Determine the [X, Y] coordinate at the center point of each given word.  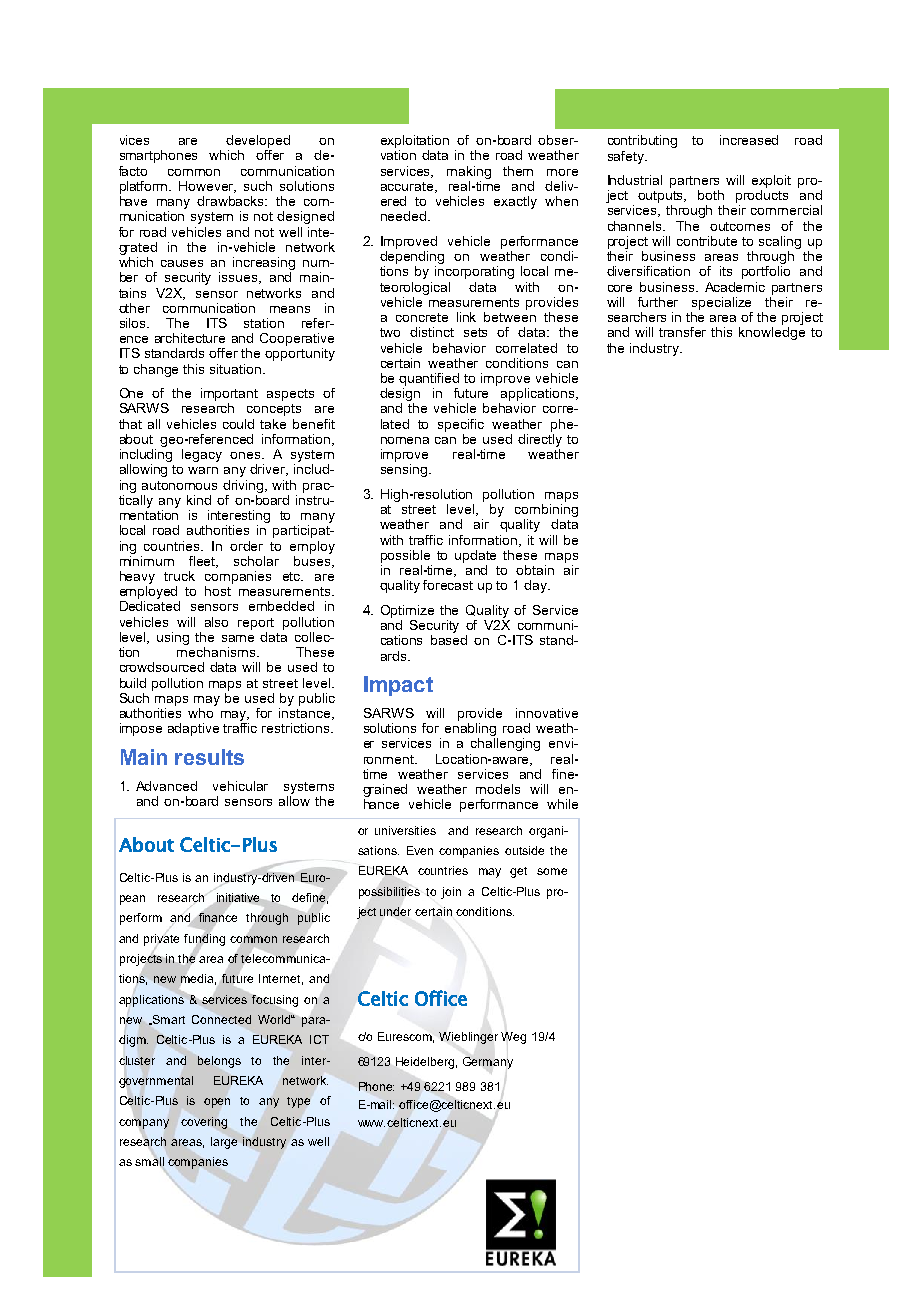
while [562, 804]
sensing [405, 470]
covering [204, 1123]
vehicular [240, 786]
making [469, 172]
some [552, 871]
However [207, 187]
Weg [513, 1038]
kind [199, 500]
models [498, 789]
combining [546, 512]
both [711, 195]
